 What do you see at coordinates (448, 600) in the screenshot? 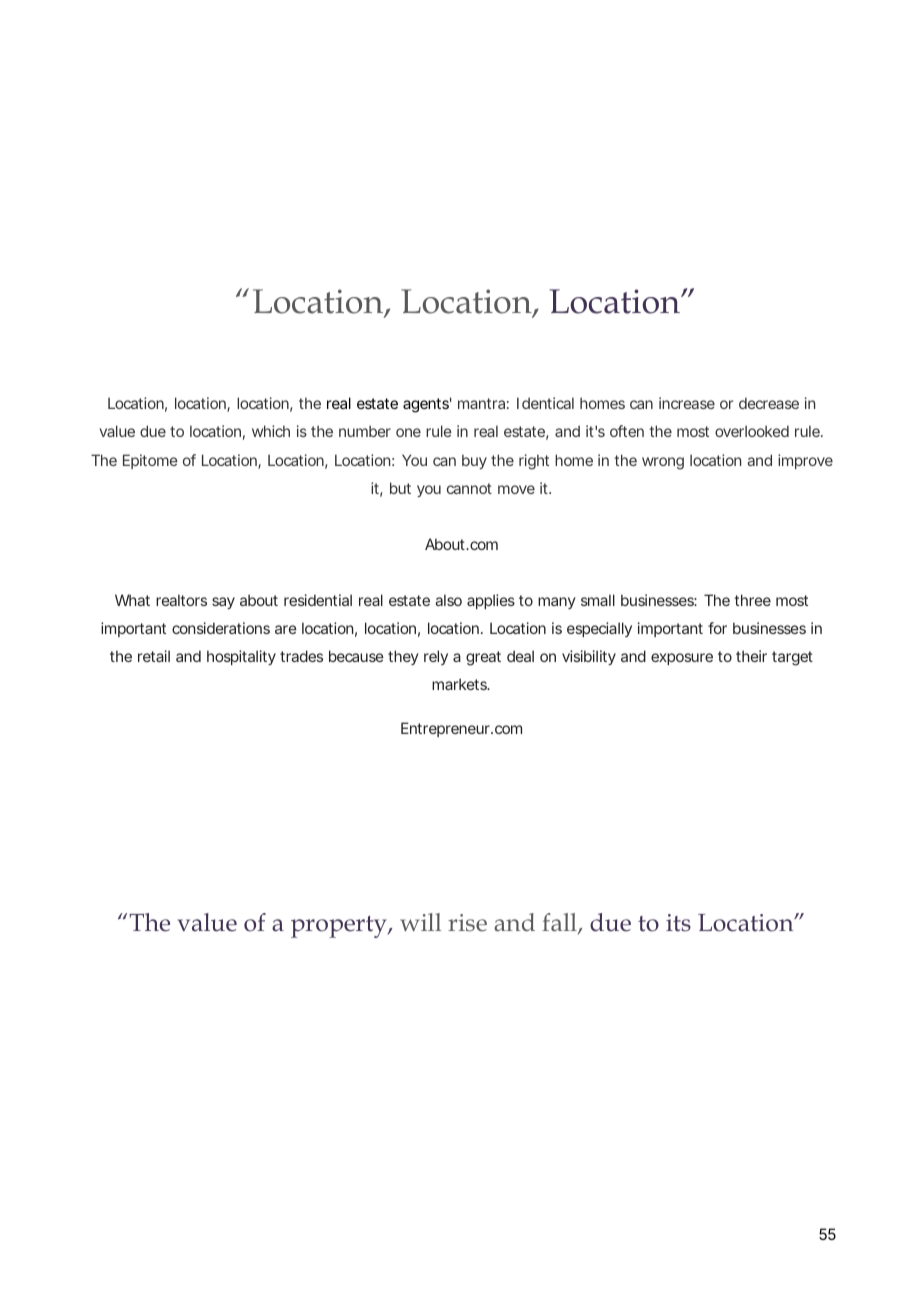
I see `also` at bounding box center [448, 600].
